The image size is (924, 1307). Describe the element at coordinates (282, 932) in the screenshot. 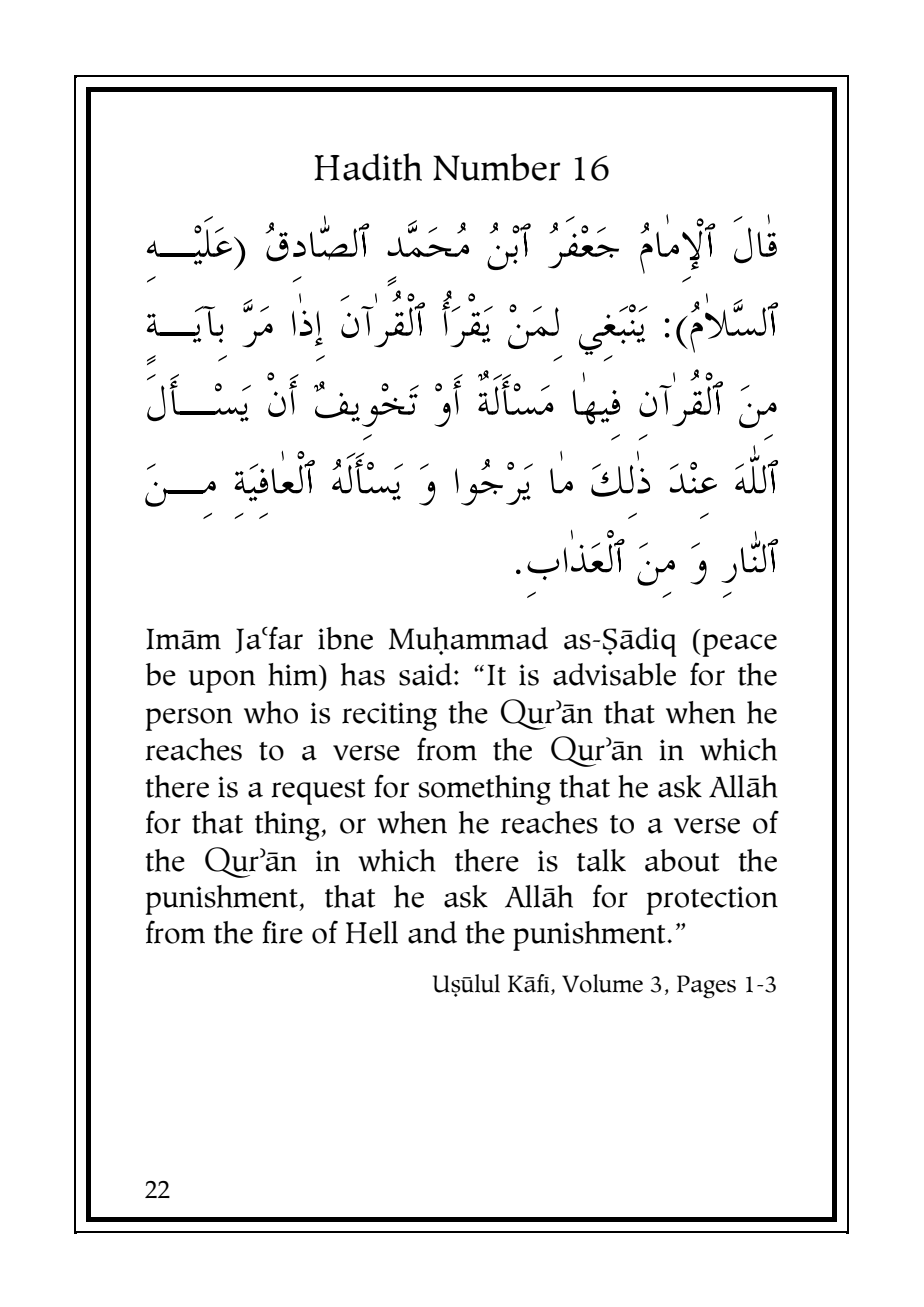

I see `fire` at that location.
